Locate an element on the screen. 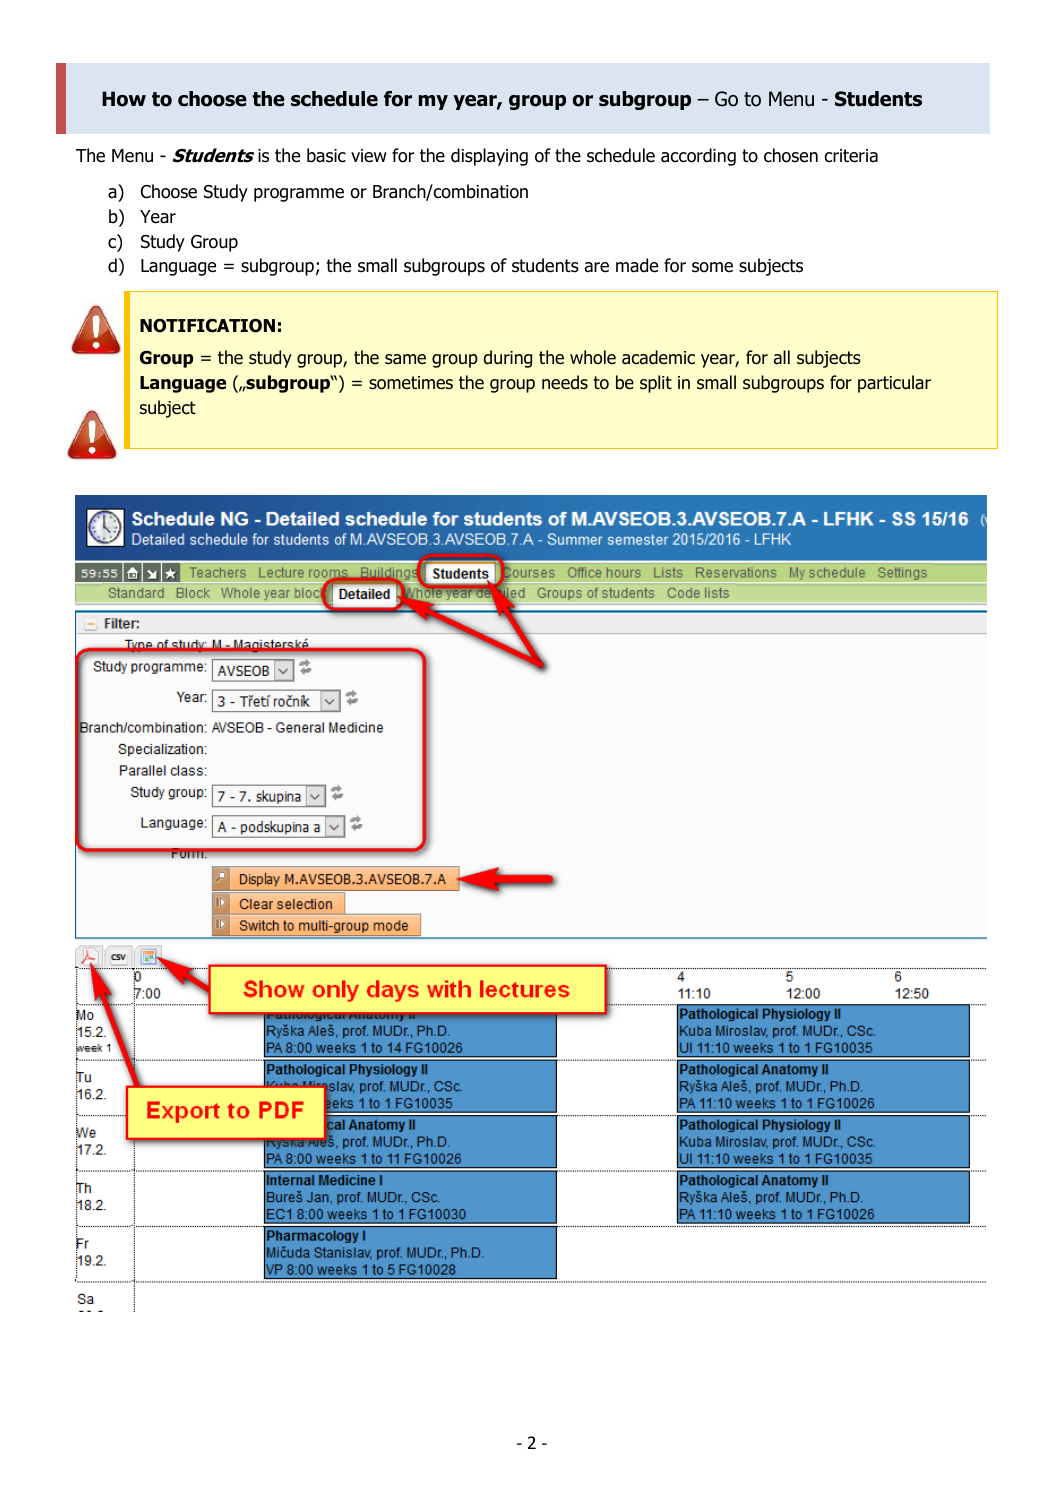 This screenshot has height=1504, width=1063. How is located at coordinates (124, 99).
